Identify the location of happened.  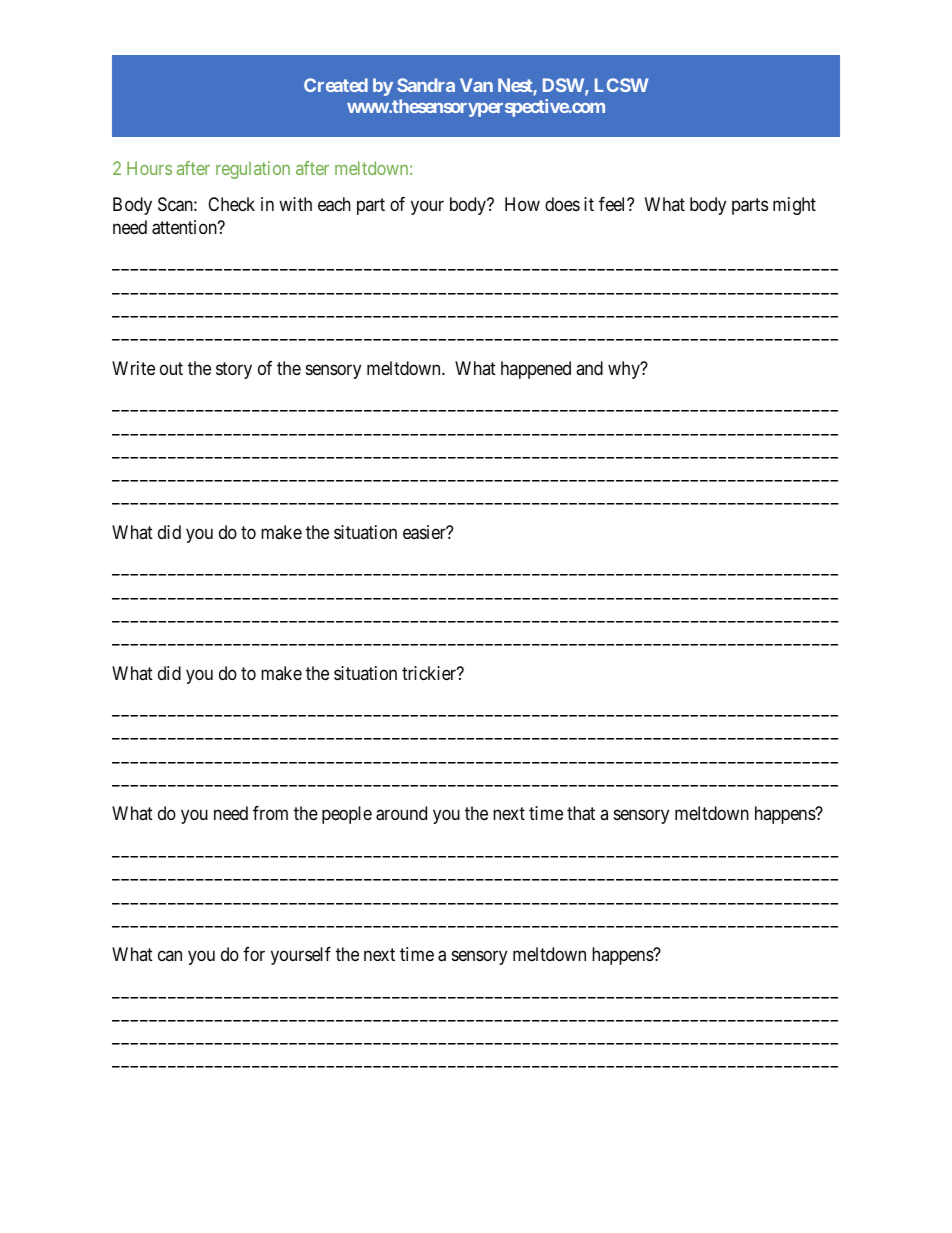
(536, 370).
